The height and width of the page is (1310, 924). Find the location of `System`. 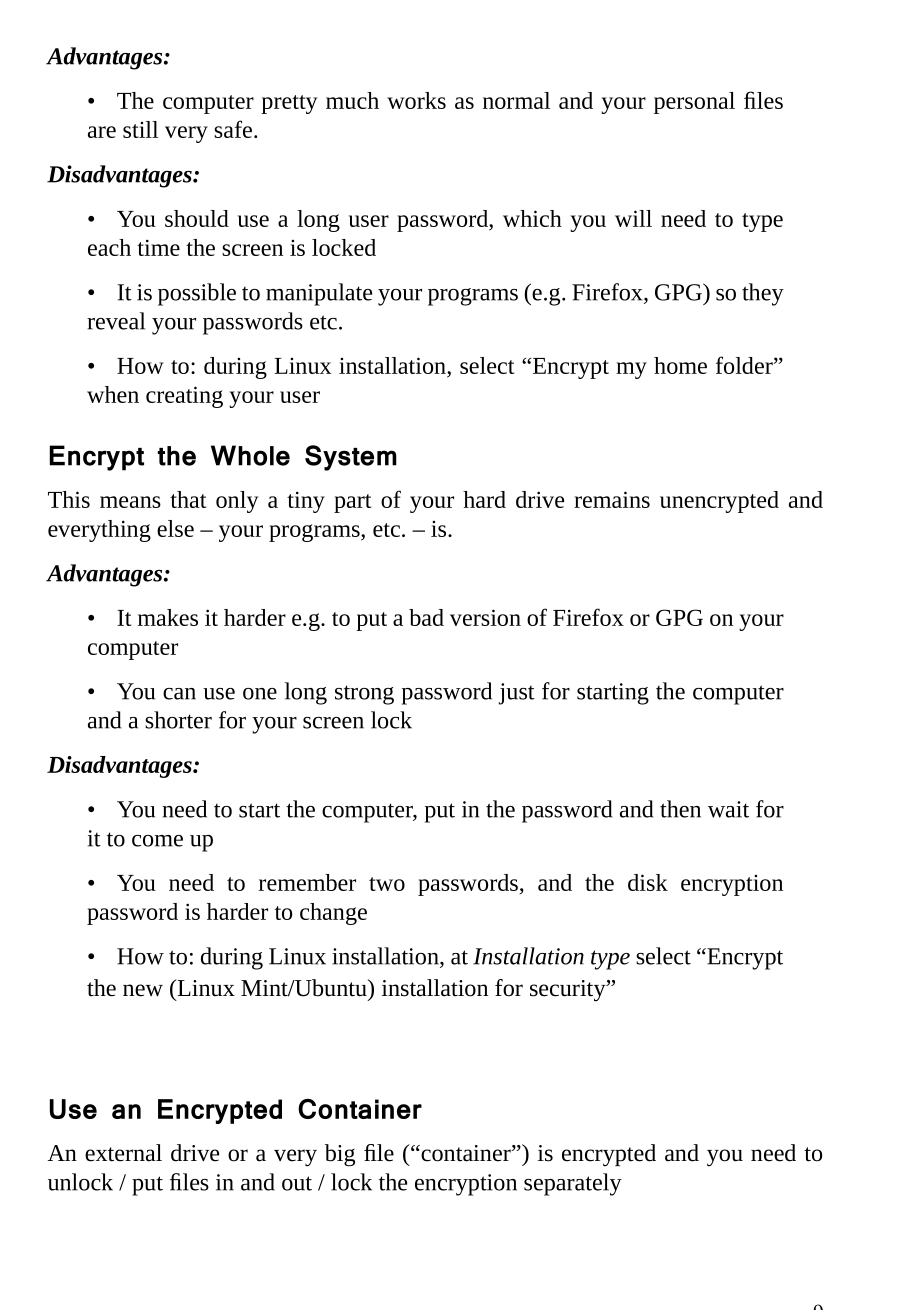

System is located at coordinates (351, 458).
